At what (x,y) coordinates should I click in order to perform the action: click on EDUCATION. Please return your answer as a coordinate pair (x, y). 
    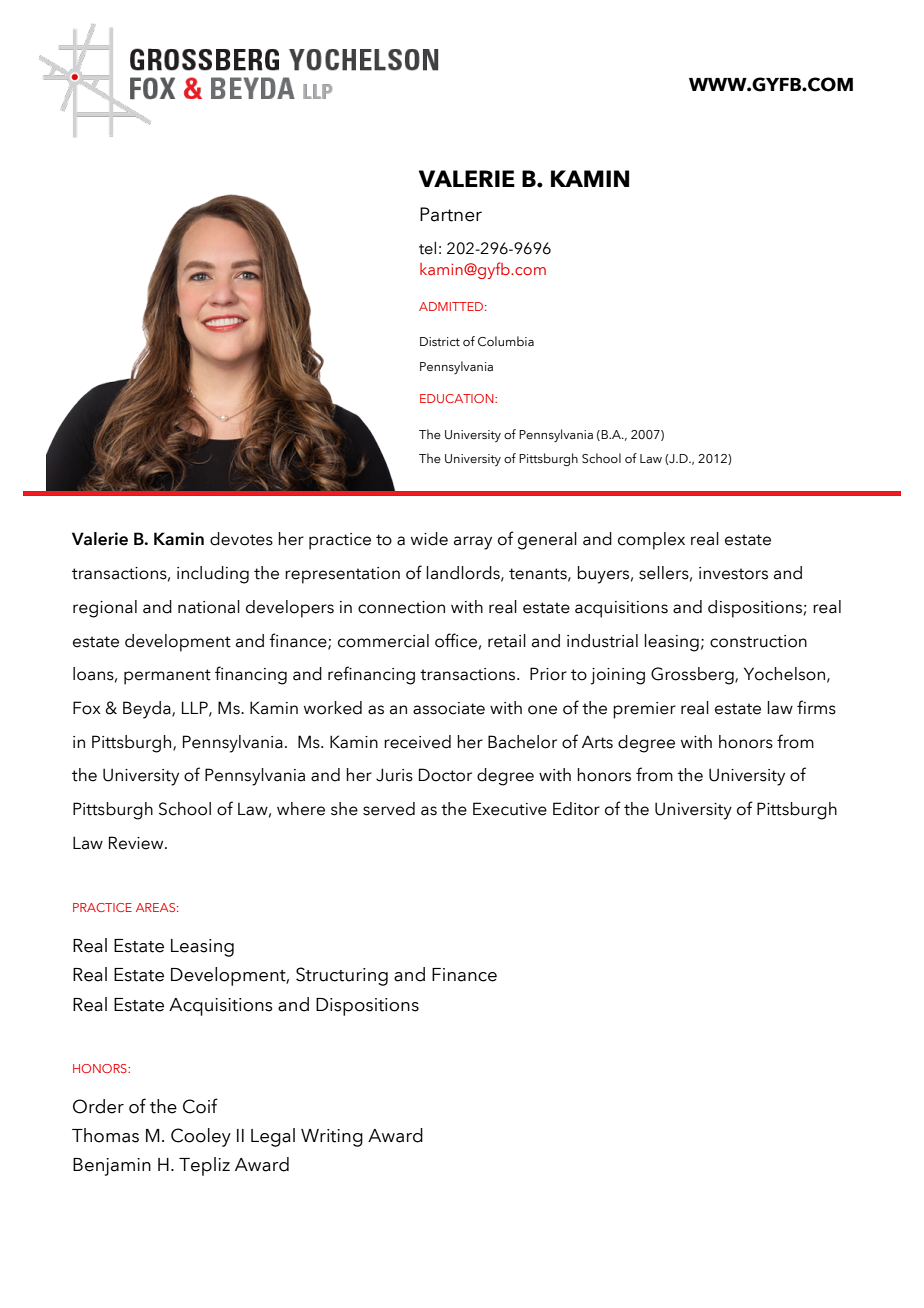
    Looking at the image, I should click on (458, 398).
